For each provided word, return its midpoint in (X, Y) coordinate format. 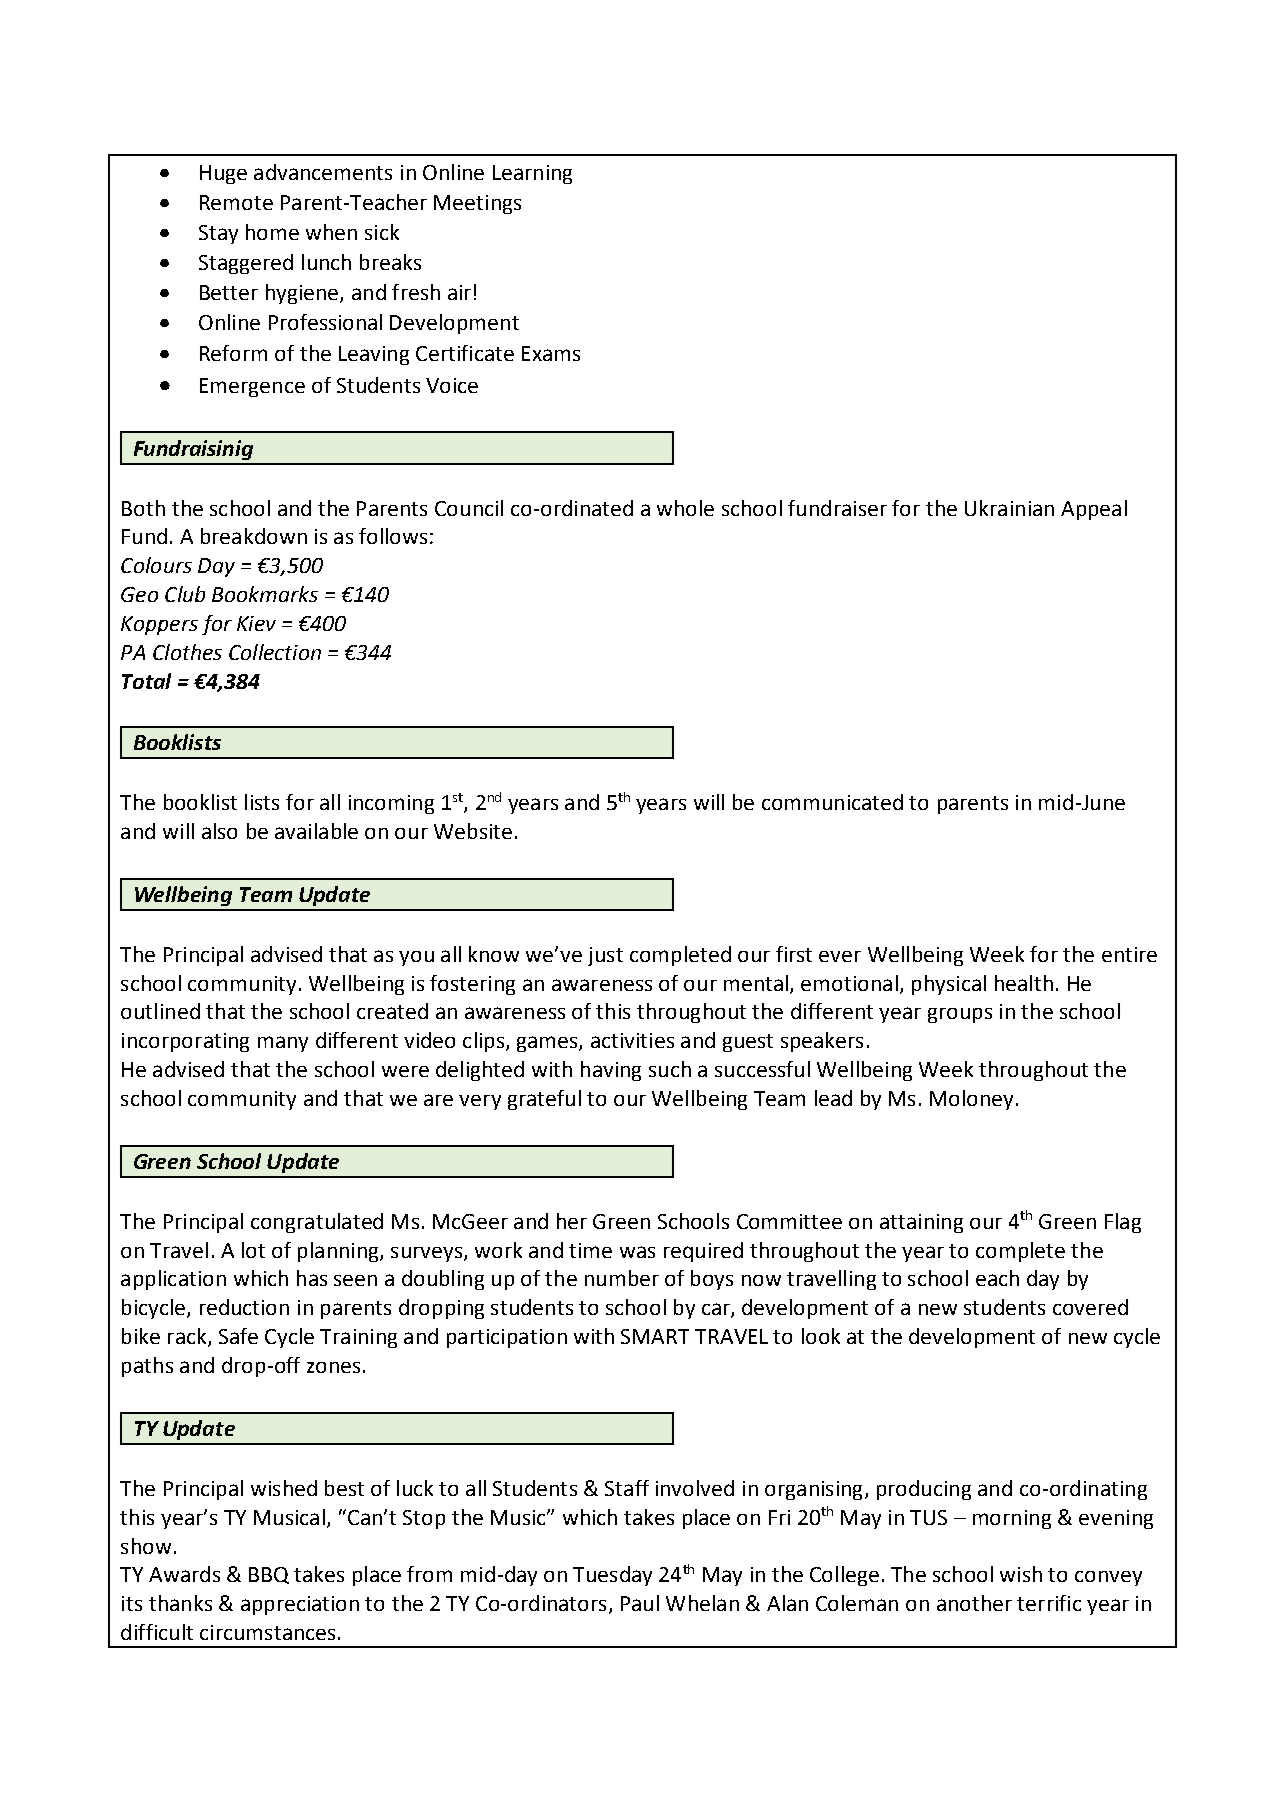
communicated (832, 802)
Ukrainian (1009, 508)
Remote (236, 202)
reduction (244, 1307)
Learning (532, 174)
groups (960, 1015)
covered (1090, 1307)
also (219, 831)
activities (632, 1040)
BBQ (269, 1575)
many (283, 1044)
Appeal (1094, 510)
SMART (655, 1336)
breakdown (254, 536)
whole (685, 508)
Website (473, 831)
